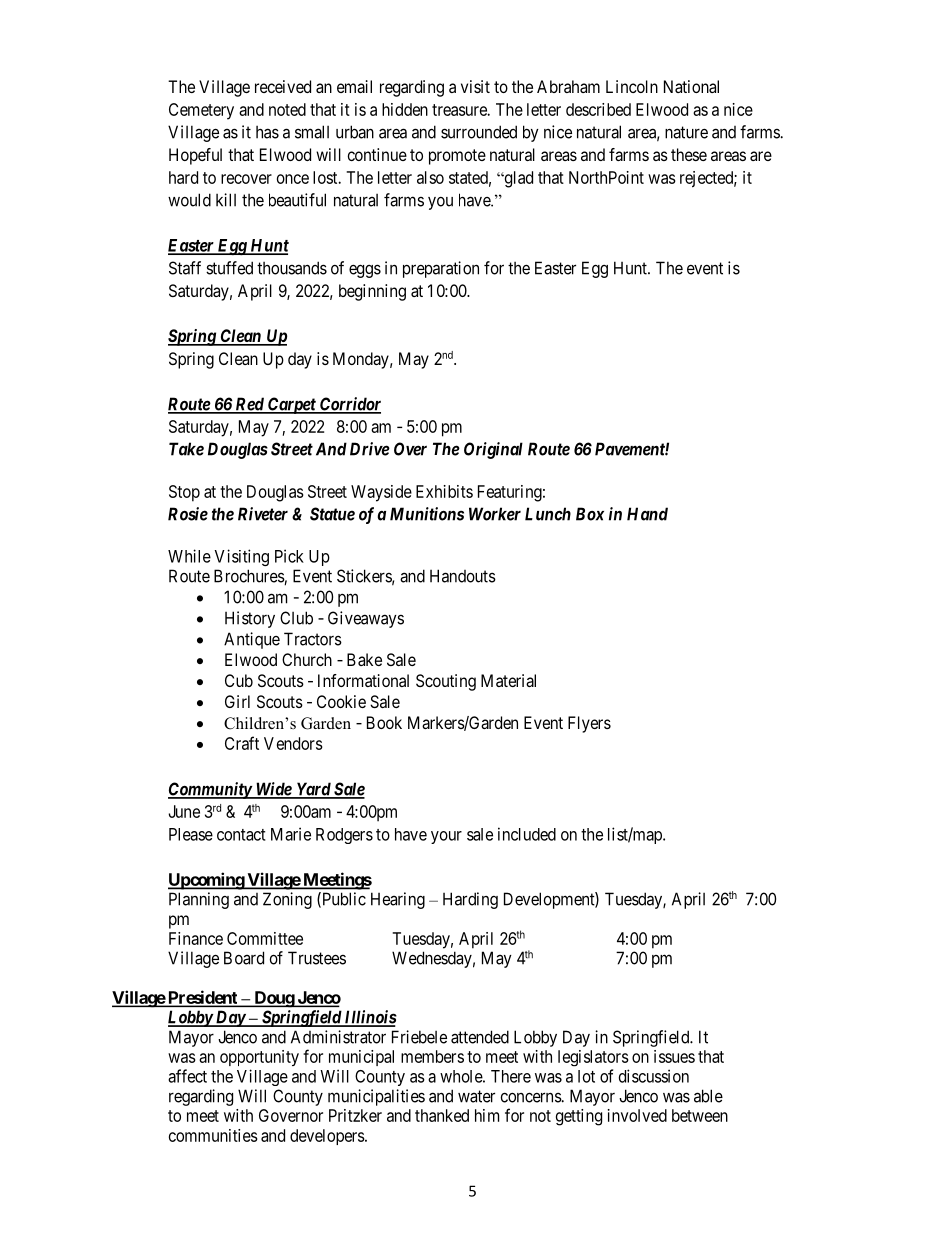 This screenshot has width=952, height=1233. Describe the element at coordinates (589, 724) in the screenshot. I see `Flyers` at that location.
